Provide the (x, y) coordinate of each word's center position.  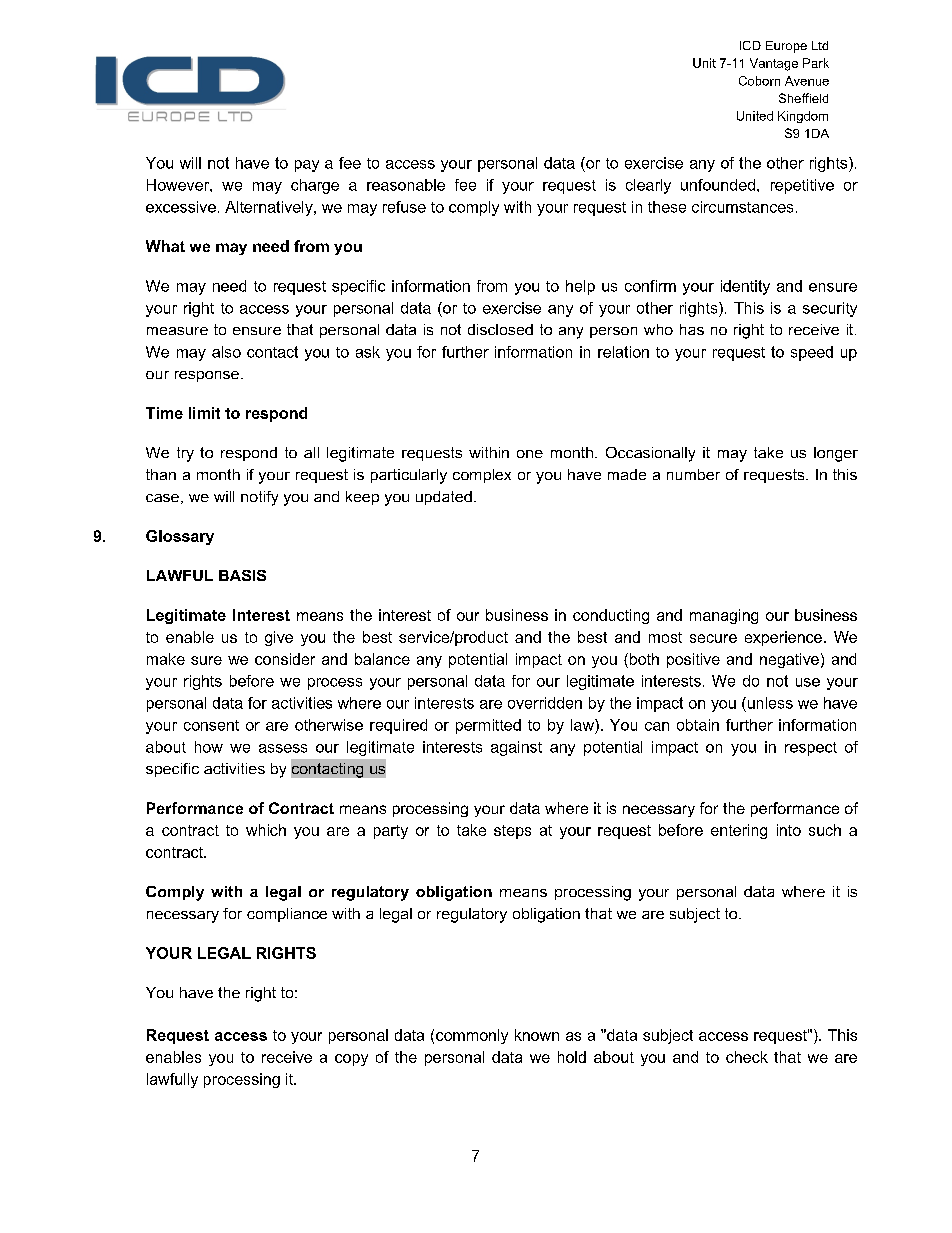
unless (769, 703)
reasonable (406, 185)
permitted (488, 726)
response (207, 376)
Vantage (774, 64)
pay (307, 166)
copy (351, 1060)
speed (812, 353)
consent (211, 725)
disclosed (500, 329)
